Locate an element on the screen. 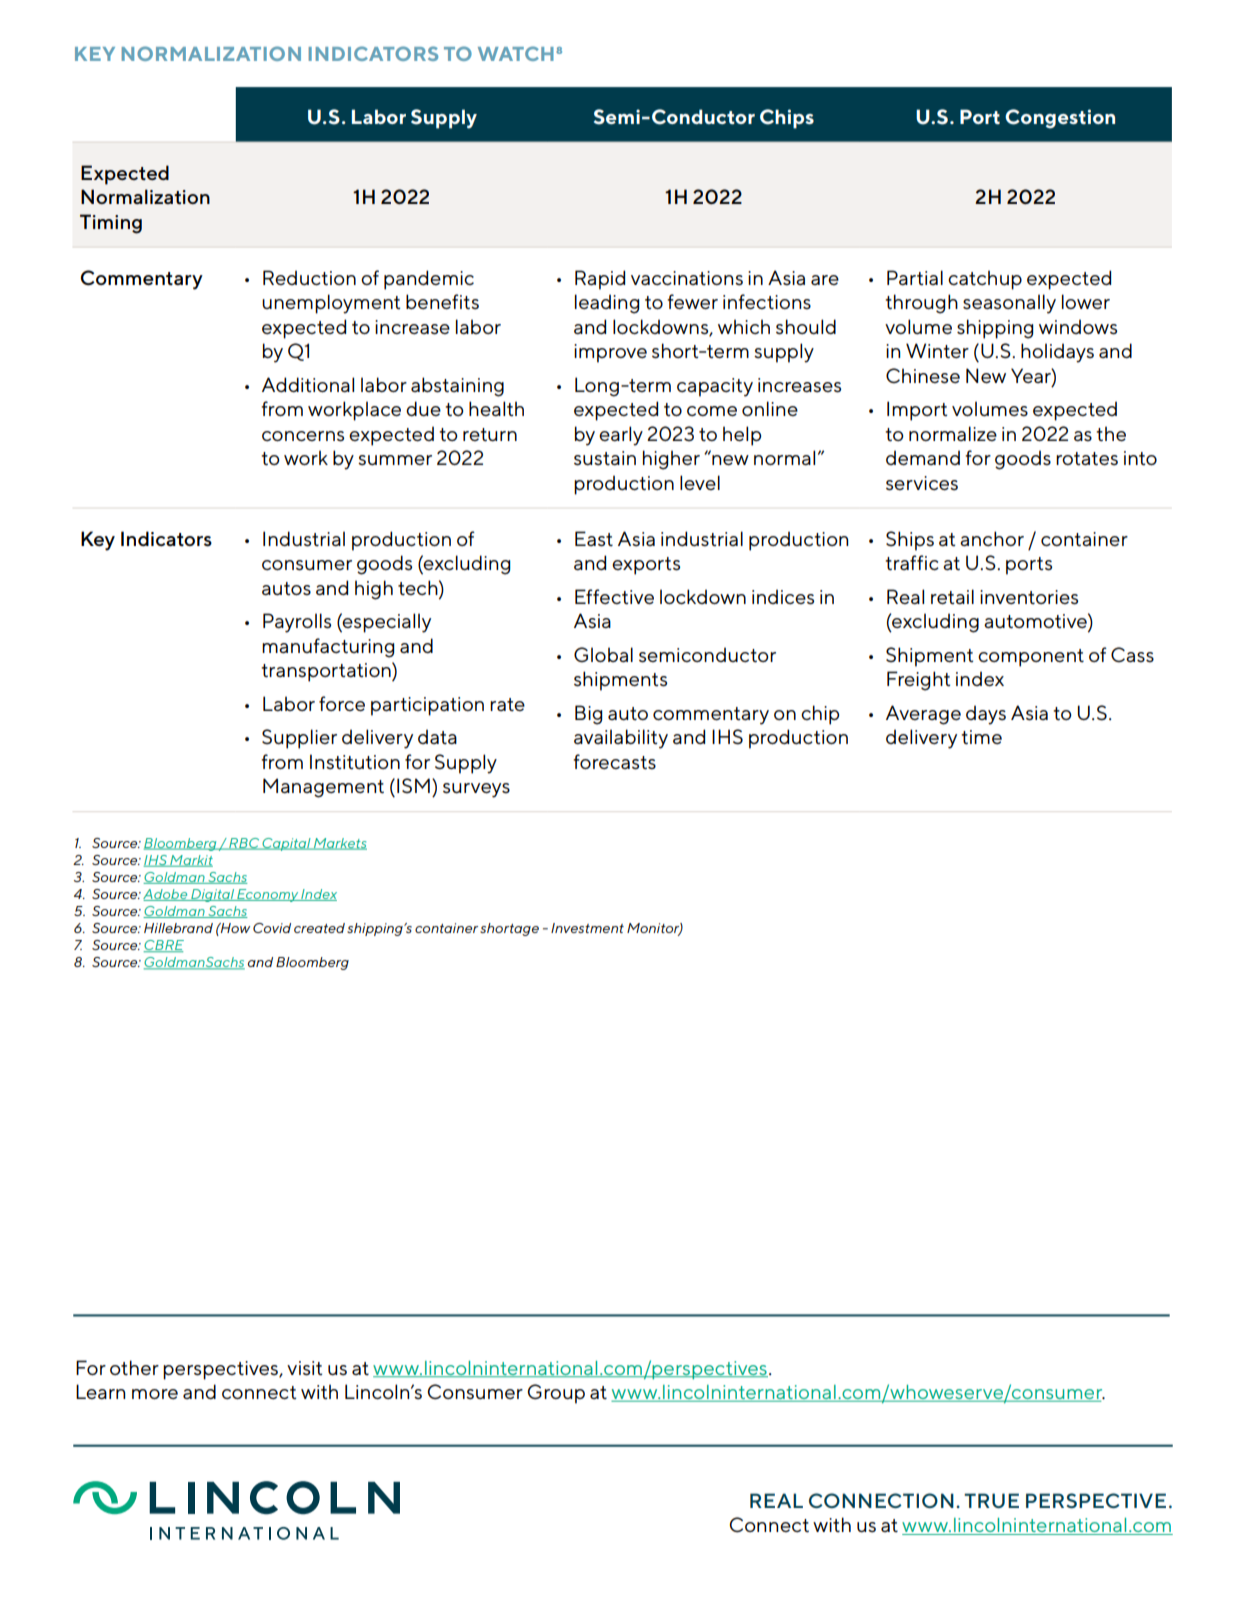 This screenshot has width=1246, height=1613. time is located at coordinates (981, 737).
